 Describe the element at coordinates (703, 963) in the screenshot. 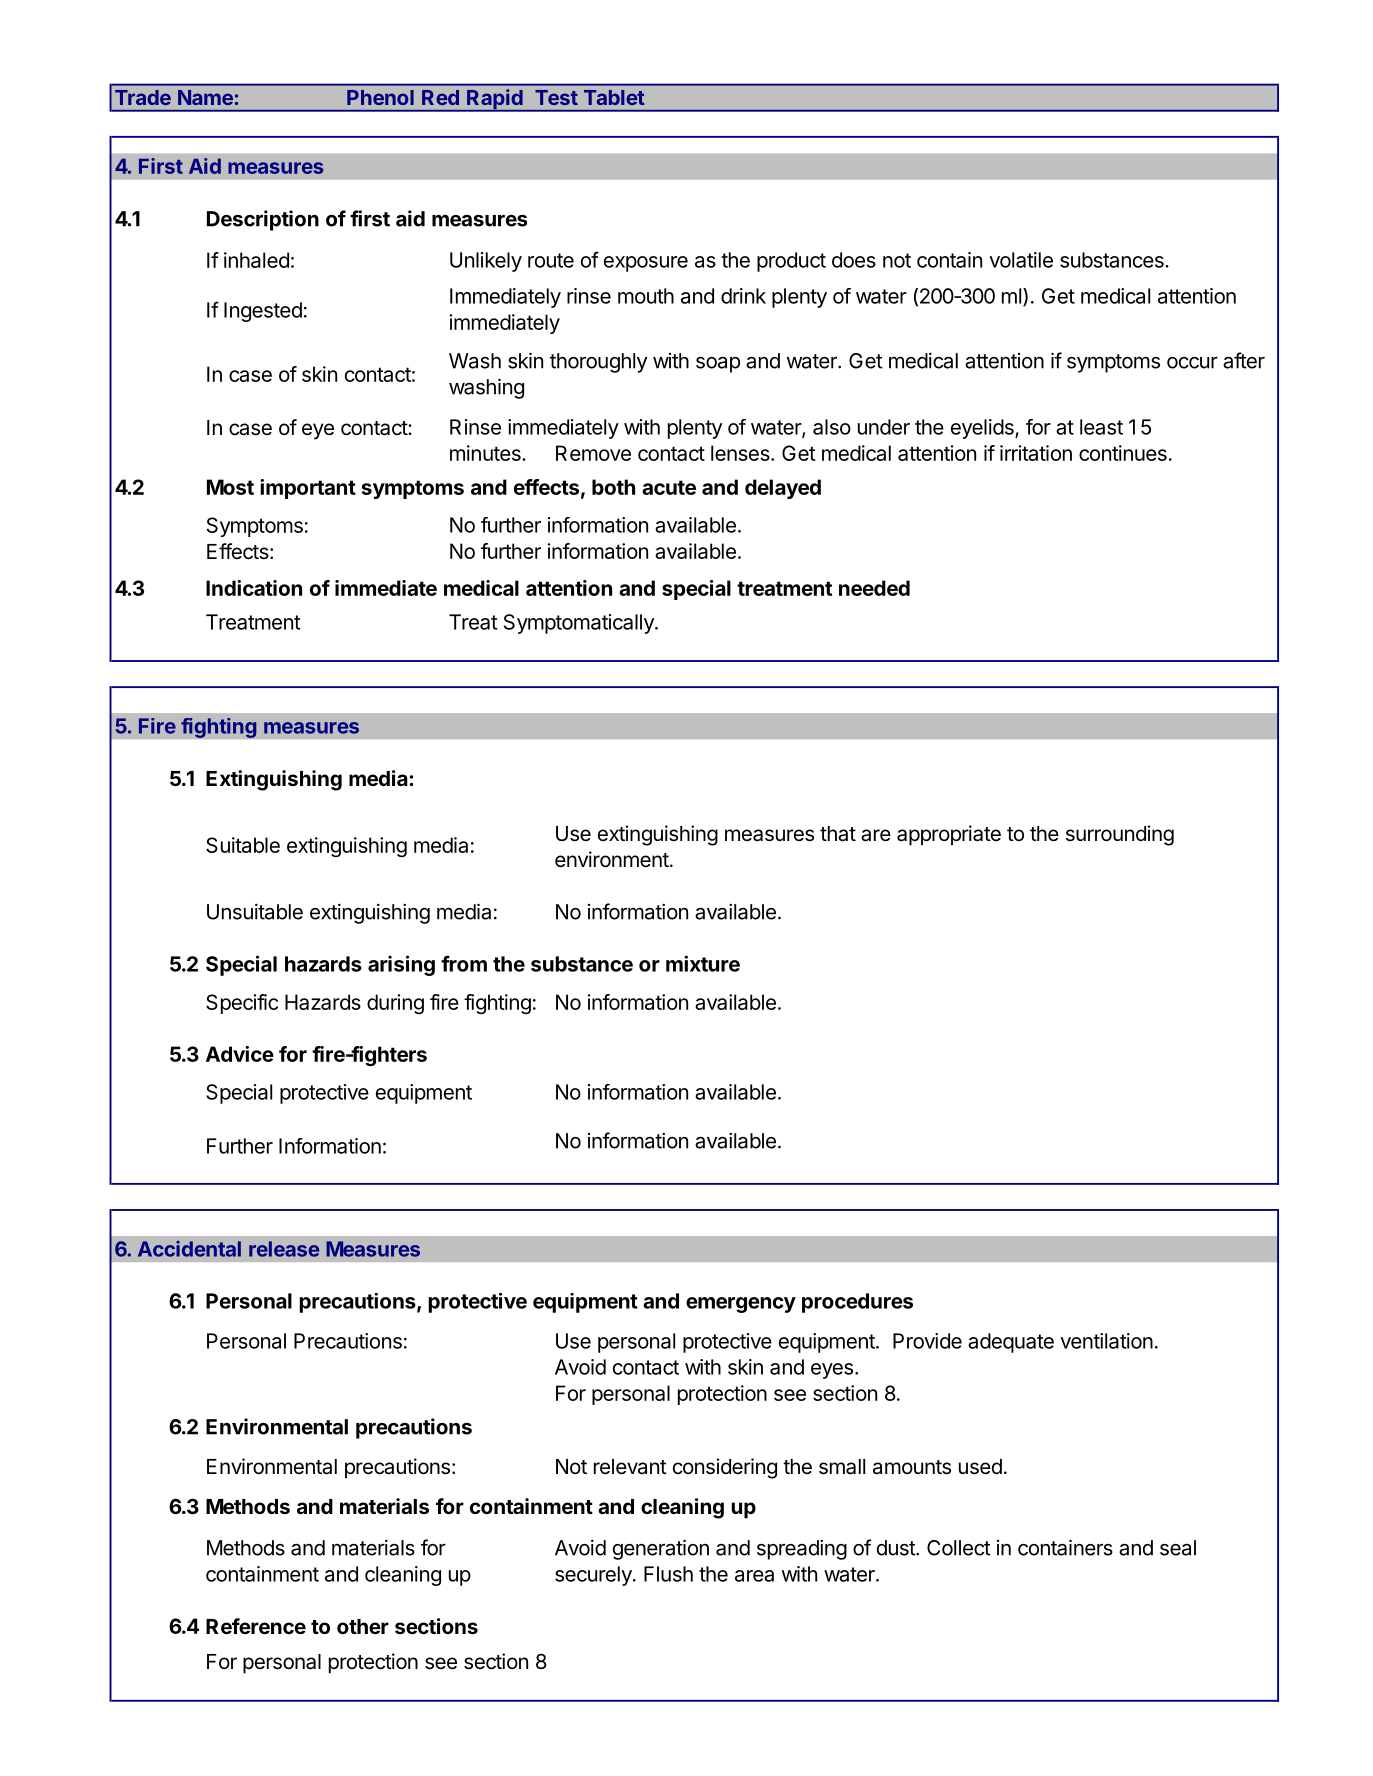

I see `mixture` at that location.
